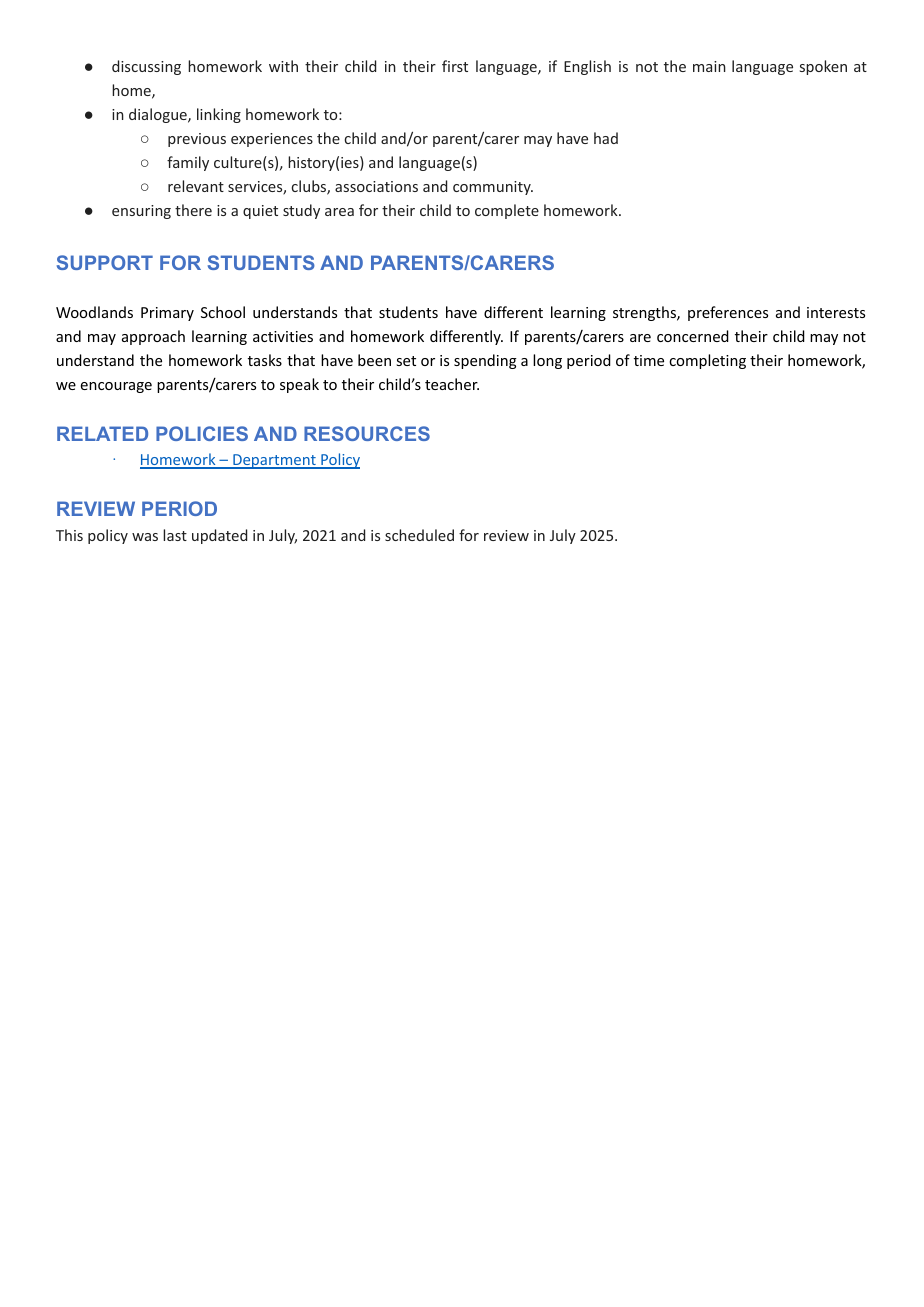  Describe the element at coordinates (452, 384) in the screenshot. I see `teacher` at that location.
